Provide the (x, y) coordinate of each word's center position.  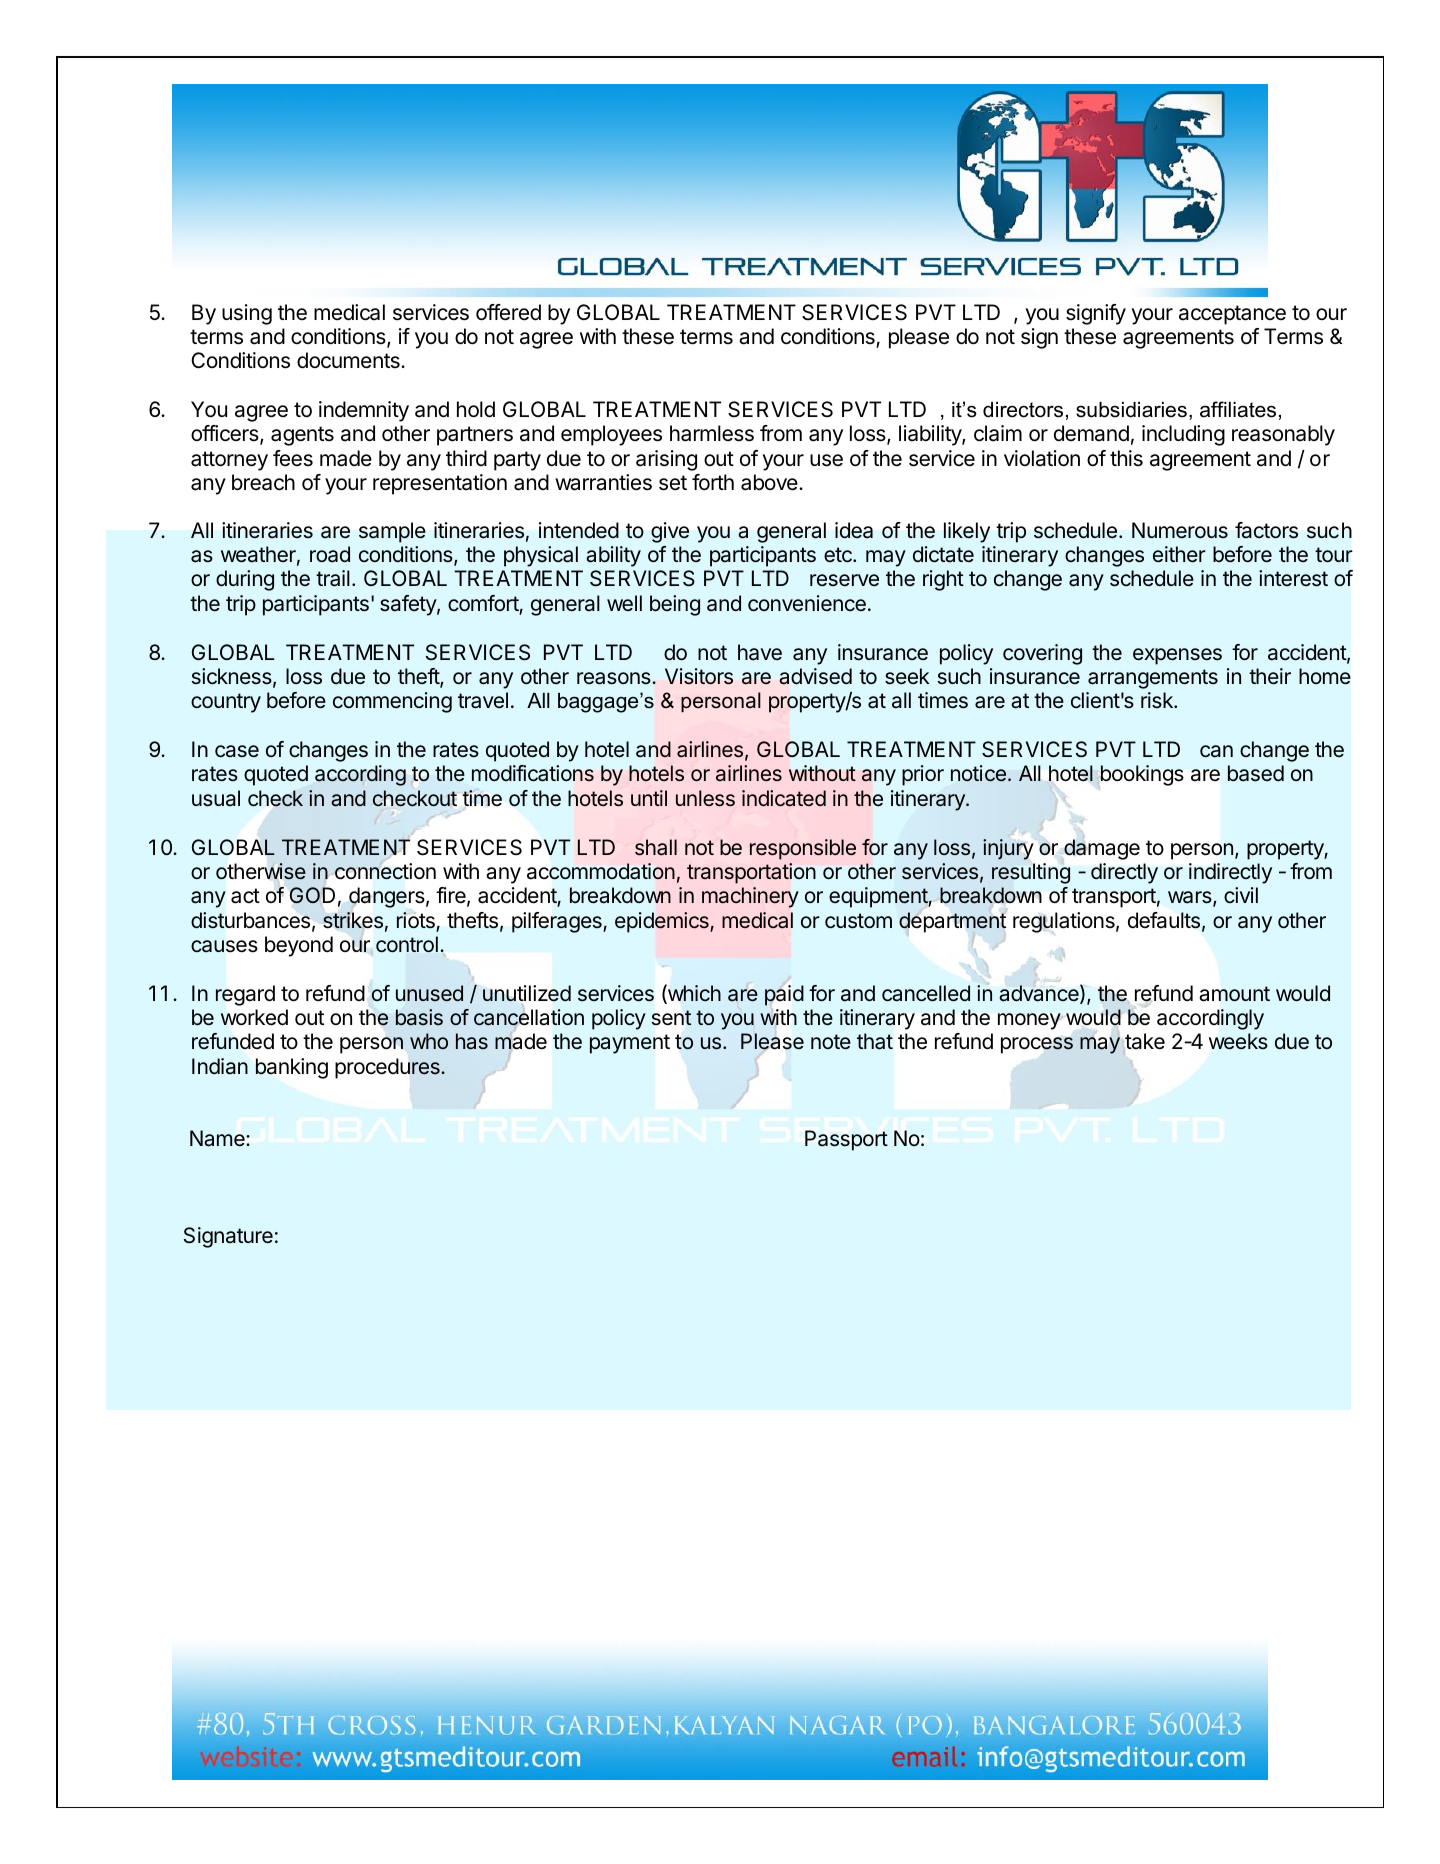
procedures (388, 1068)
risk (1158, 700)
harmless (712, 433)
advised (815, 676)
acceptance (1232, 315)
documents (349, 360)
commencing (392, 702)
